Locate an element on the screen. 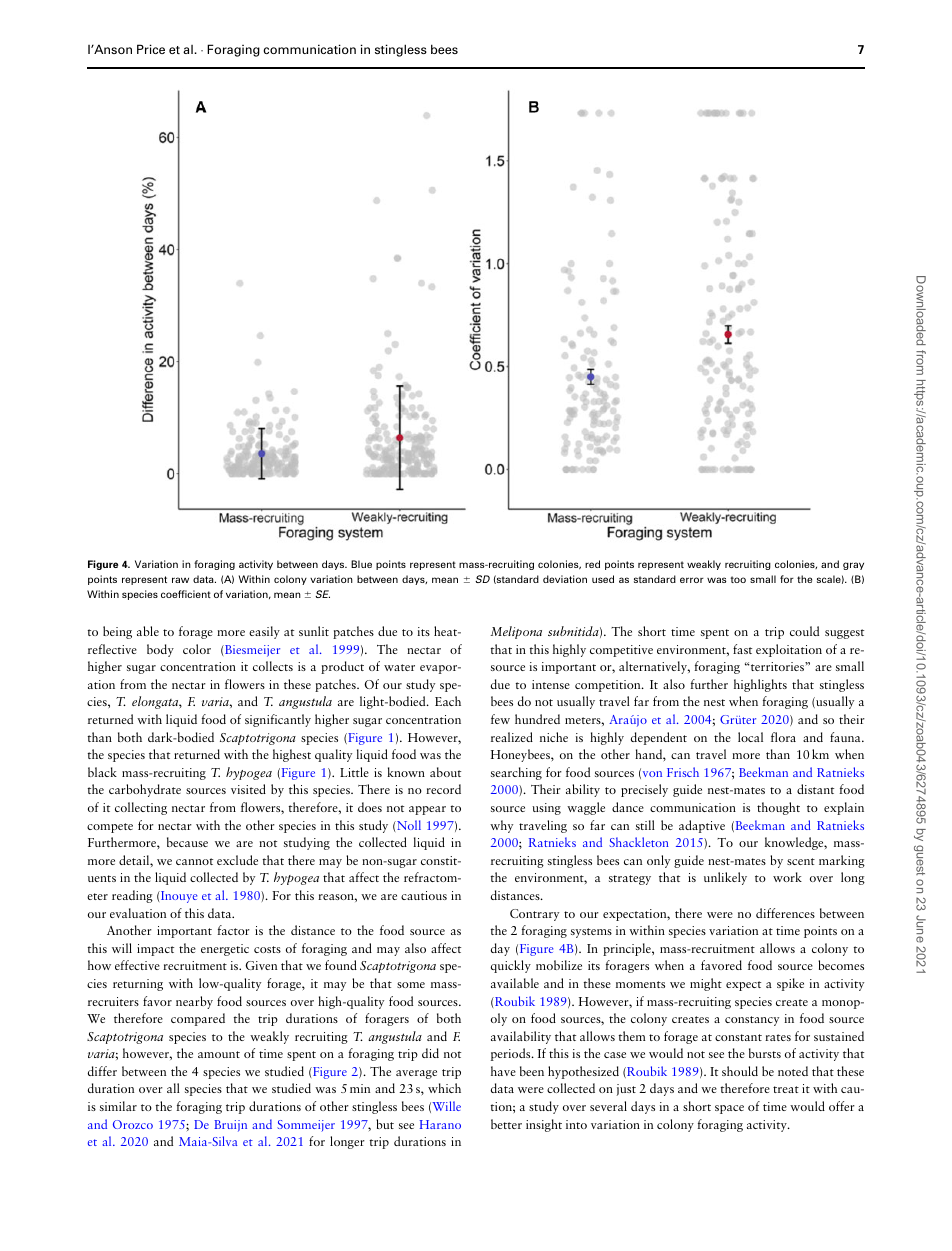 The height and width of the screenshot is (1251, 952). Bruijn is located at coordinates (230, 1126).
